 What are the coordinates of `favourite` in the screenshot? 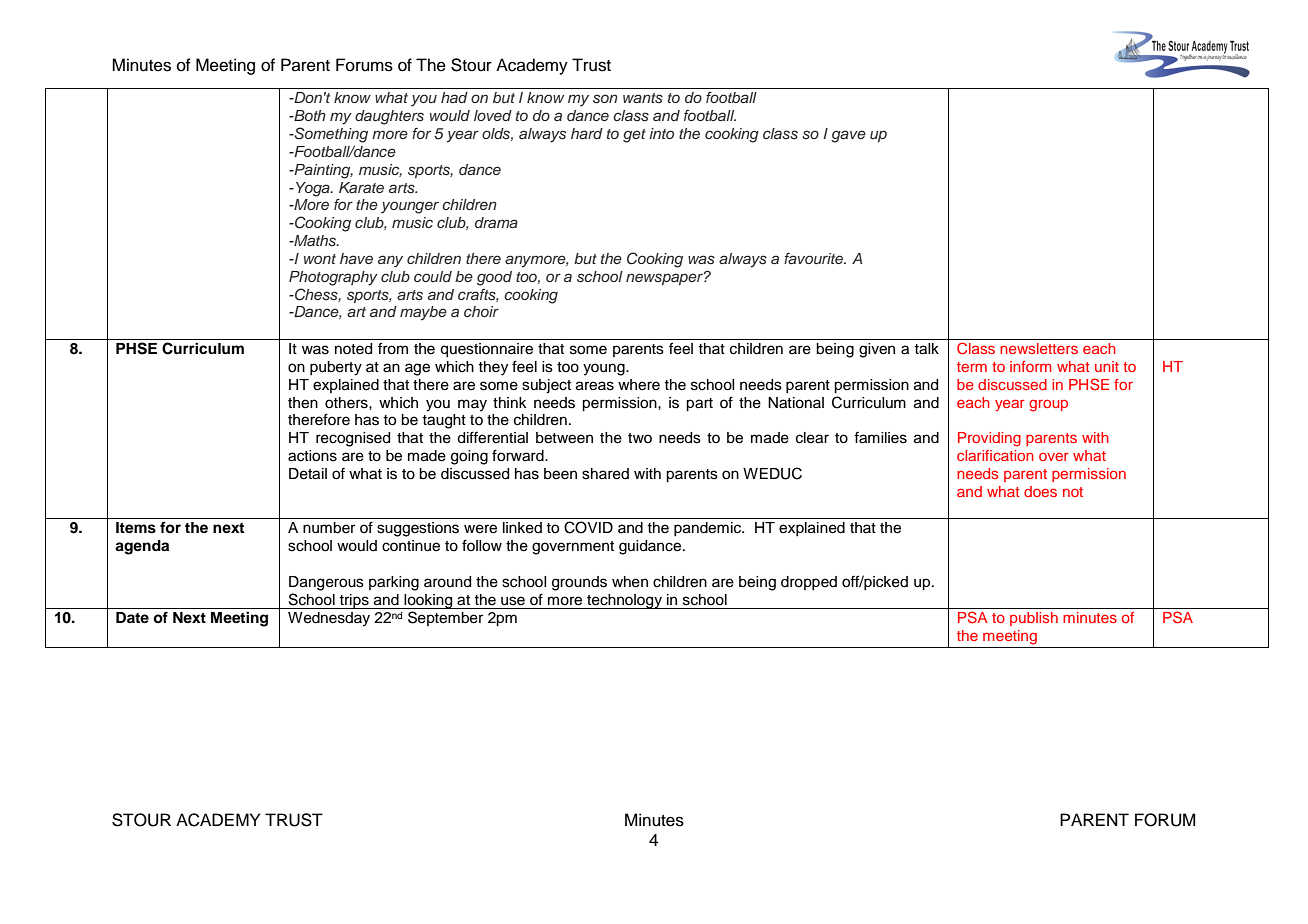 It's located at (815, 258).
